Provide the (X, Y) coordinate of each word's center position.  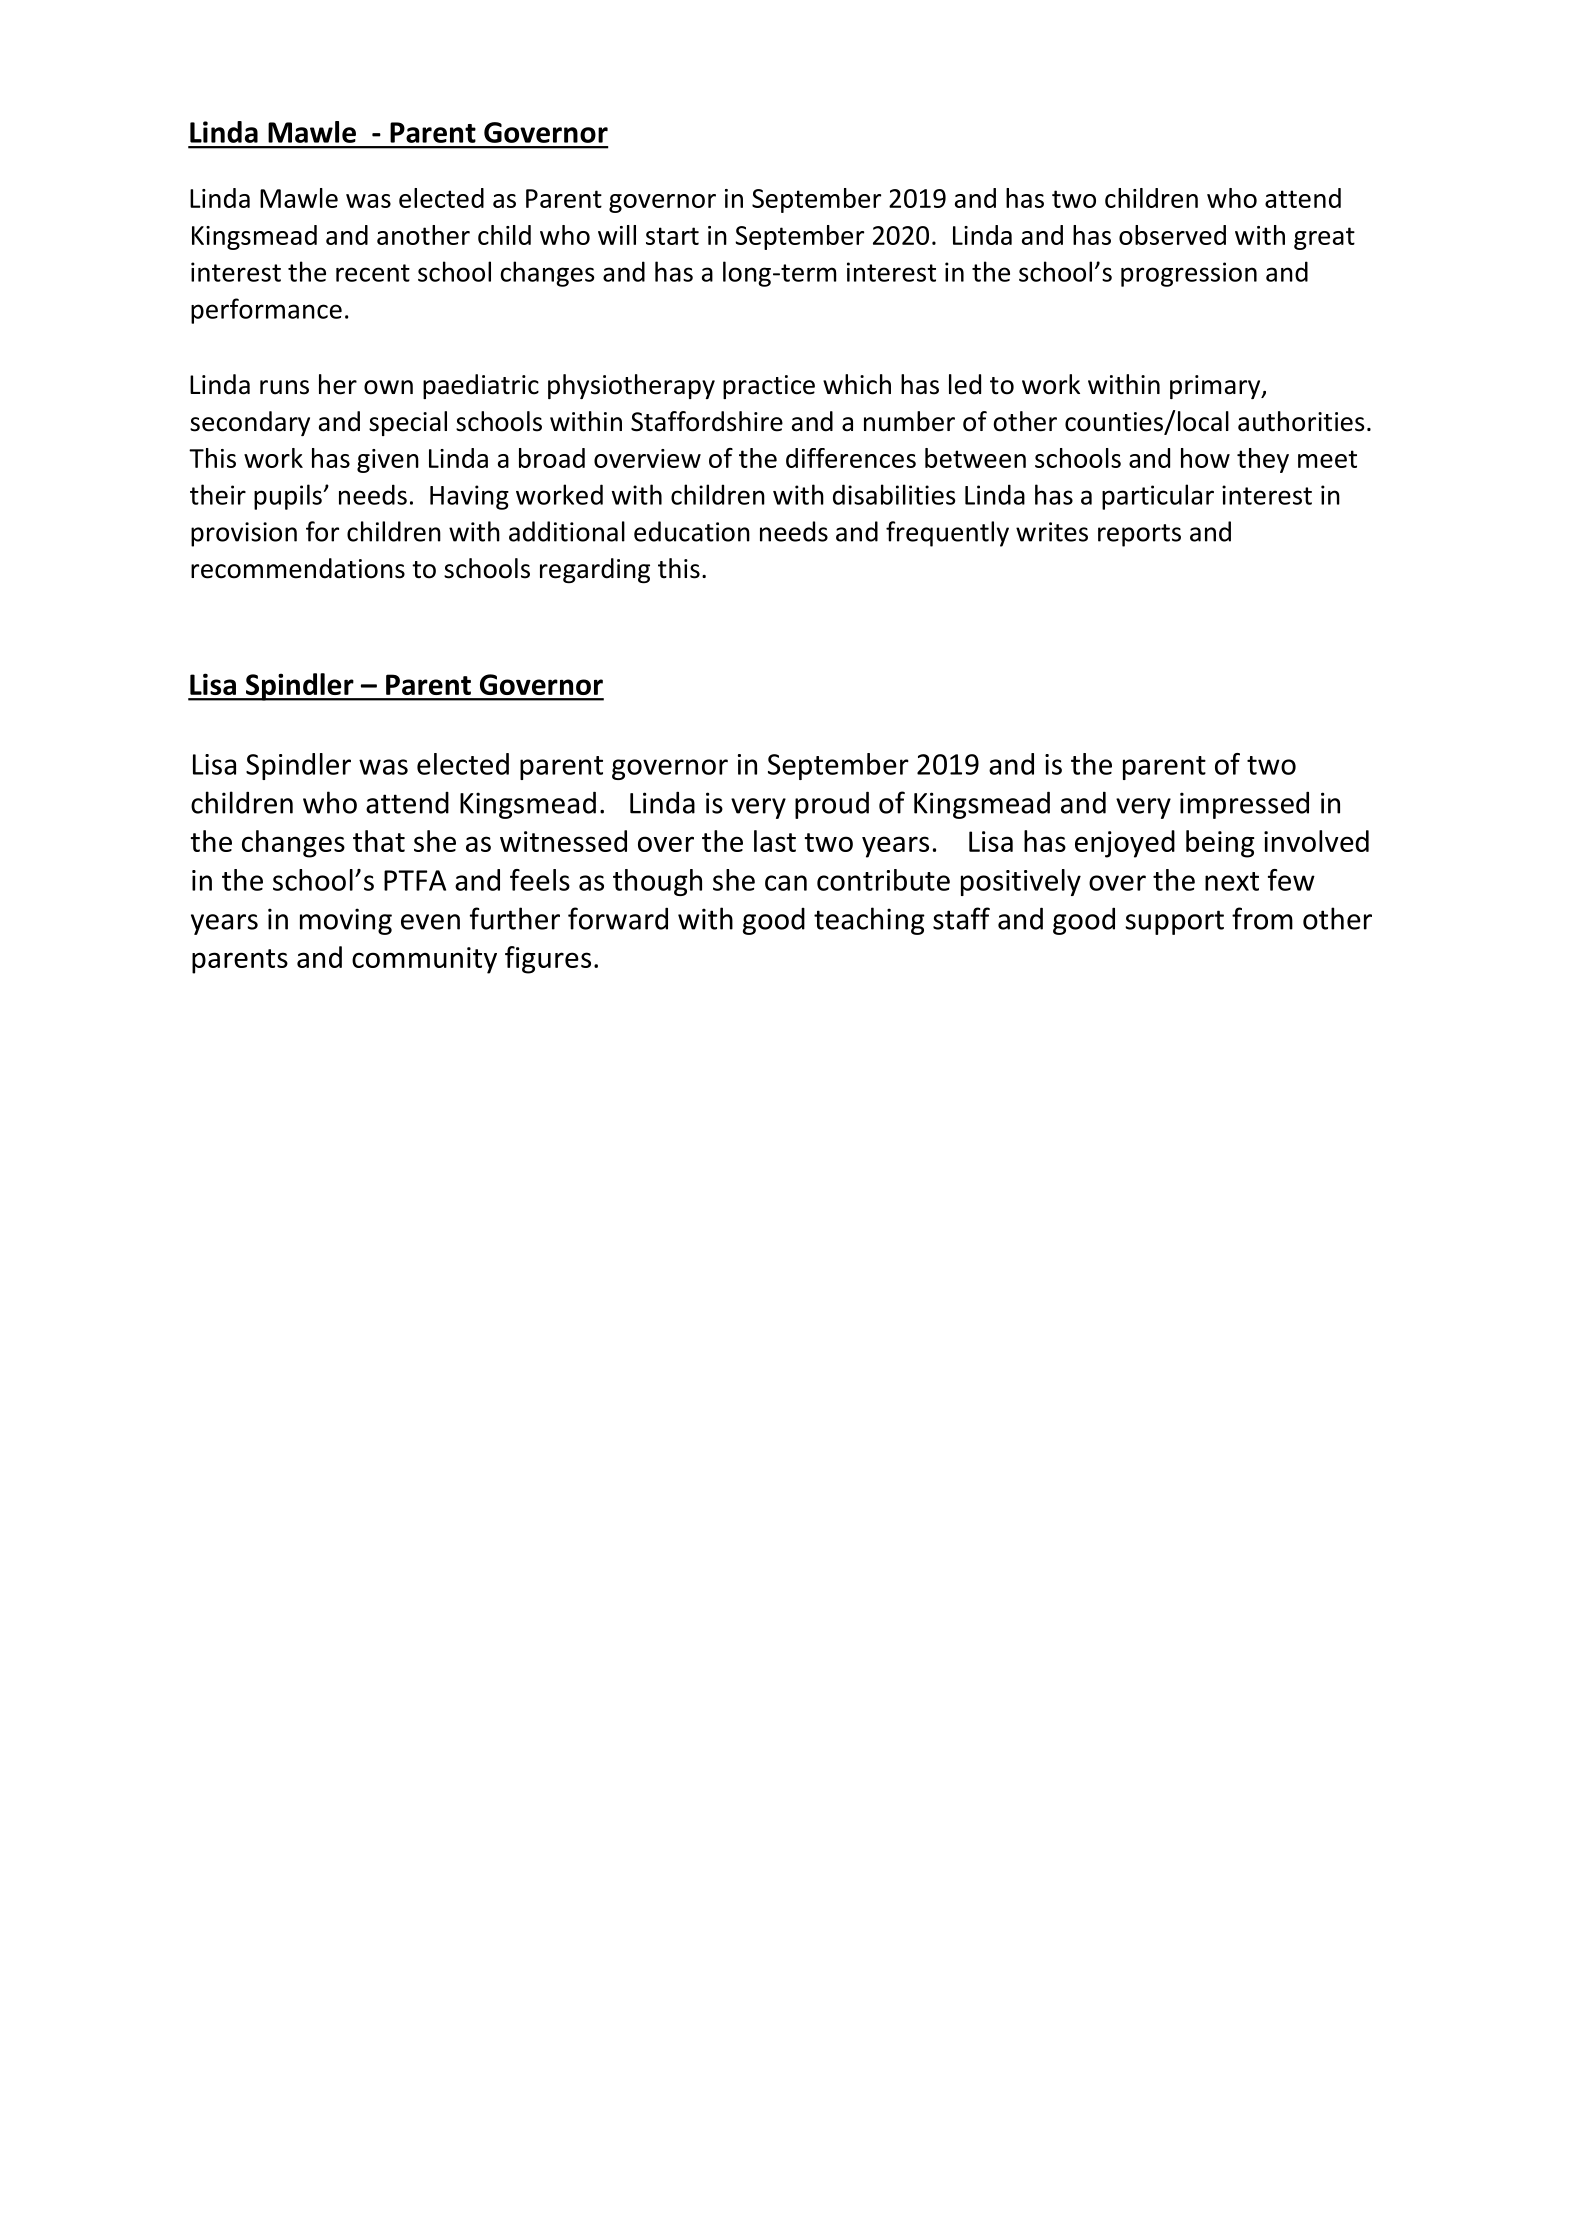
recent (373, 273)
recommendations (298, 568)
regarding (595, 570)
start (672, 236)
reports (1139, 535)
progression (1189, 274)
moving (346, 921)
